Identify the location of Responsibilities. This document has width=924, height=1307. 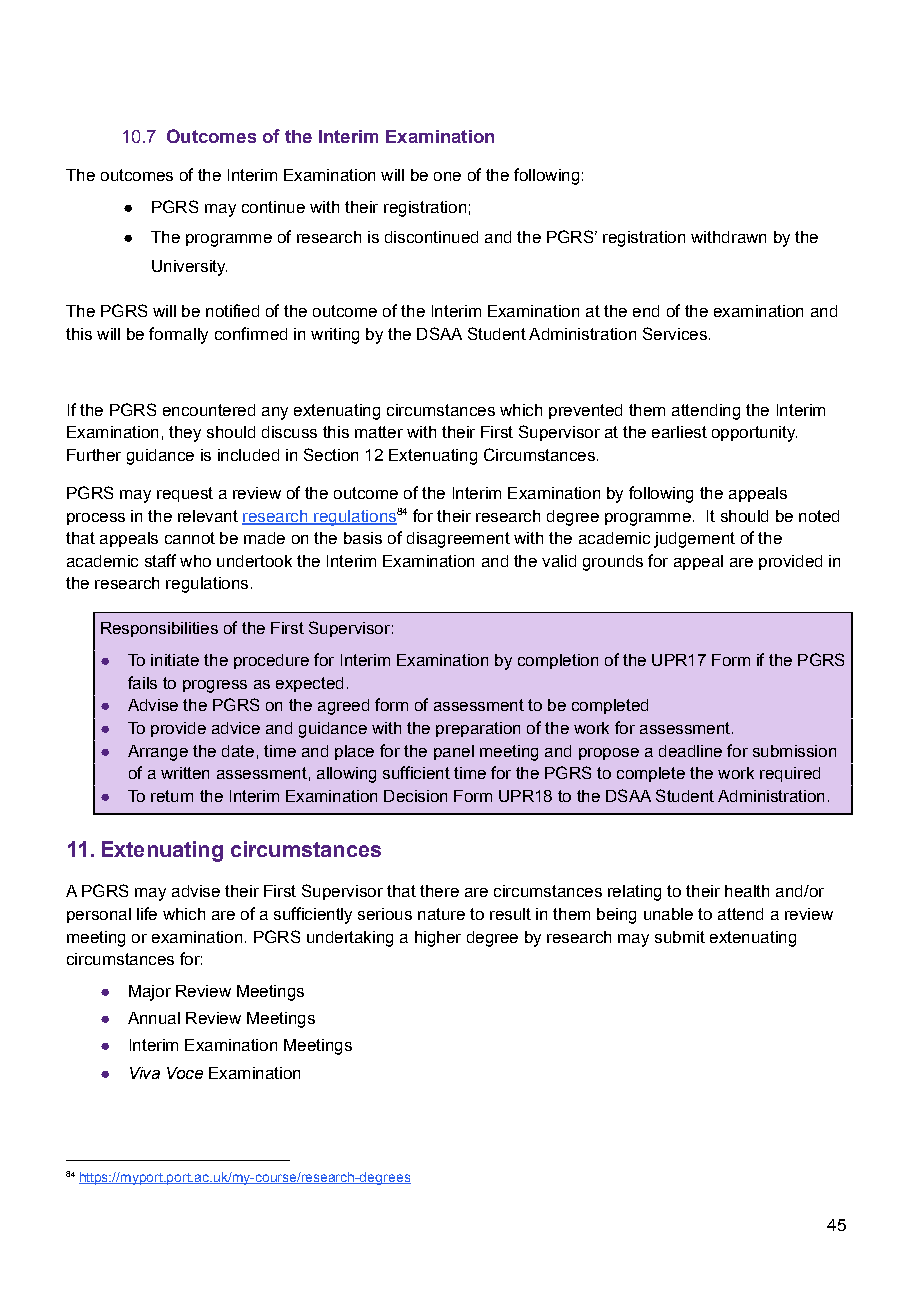
(159, 629).
